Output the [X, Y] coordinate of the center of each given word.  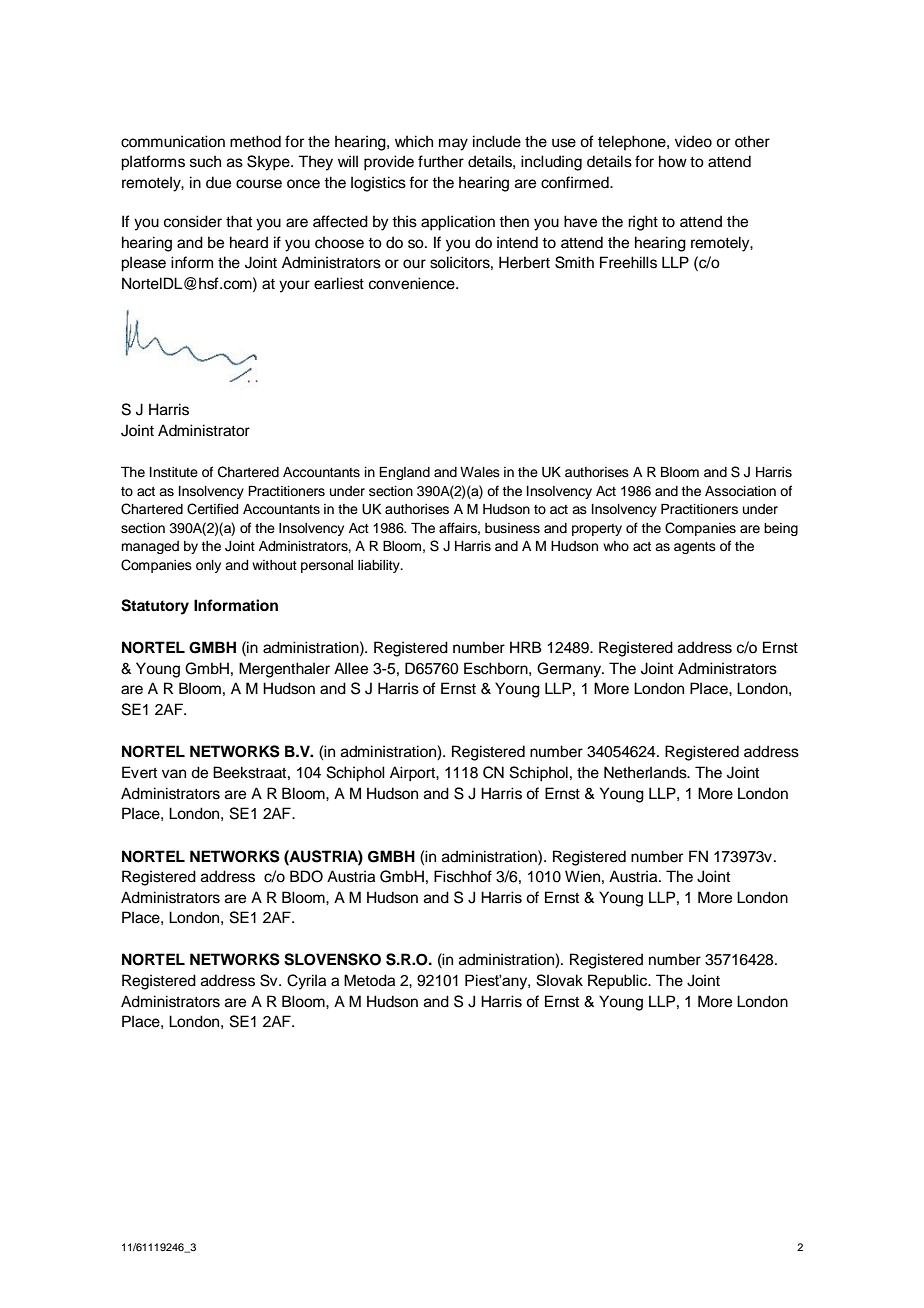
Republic [619, 981]
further [441, 161]
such [205, 161]
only [208, 566]
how [673, 161]
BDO [306, 876]
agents [695, 548]
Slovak [559, 980]
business [512, 528]
